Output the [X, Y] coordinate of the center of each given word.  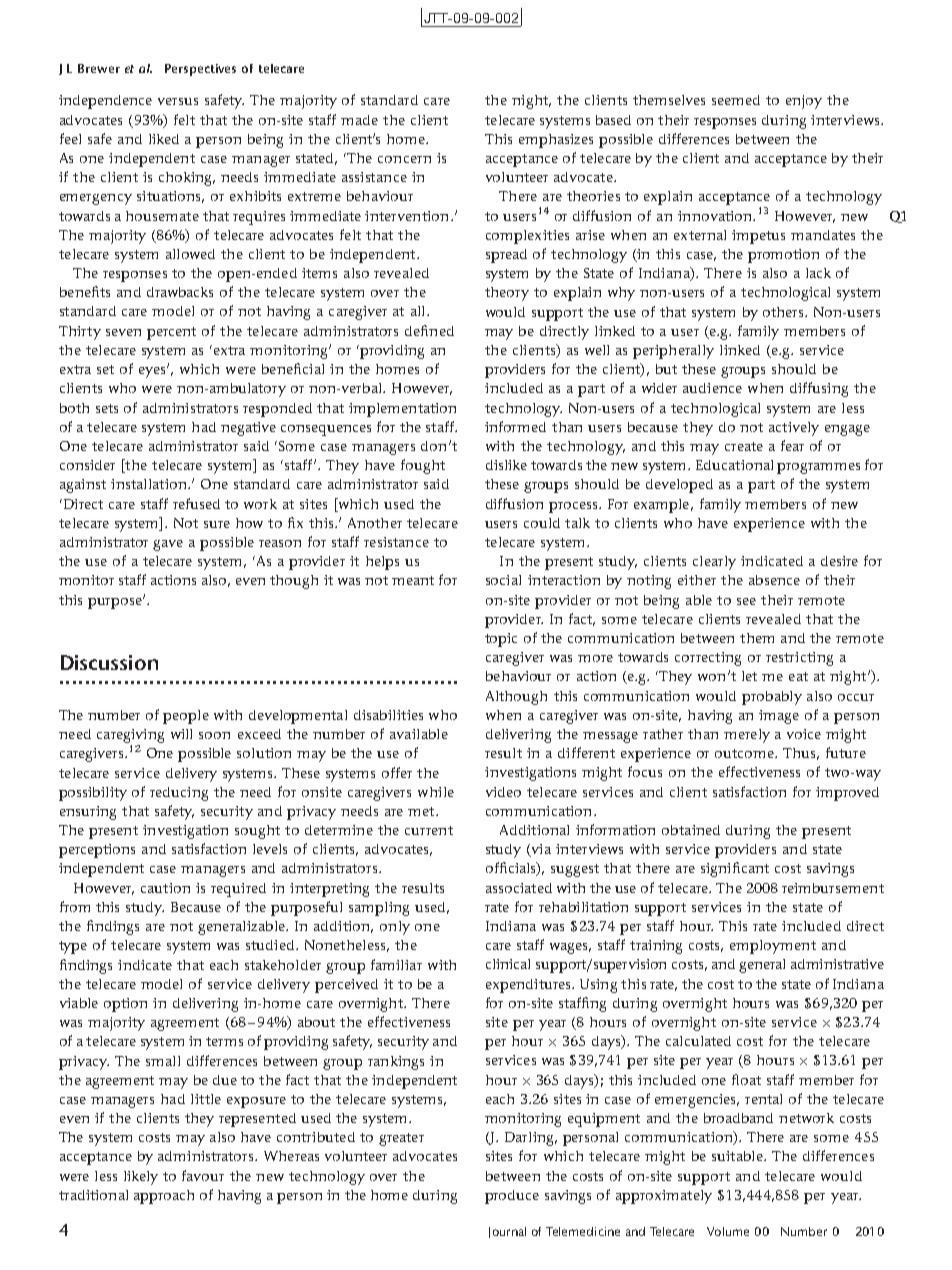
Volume [728, 1231]
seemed [736, 100]
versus [178, 101]
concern [404, 159]
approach [164, 1197]
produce [512, 1197]
